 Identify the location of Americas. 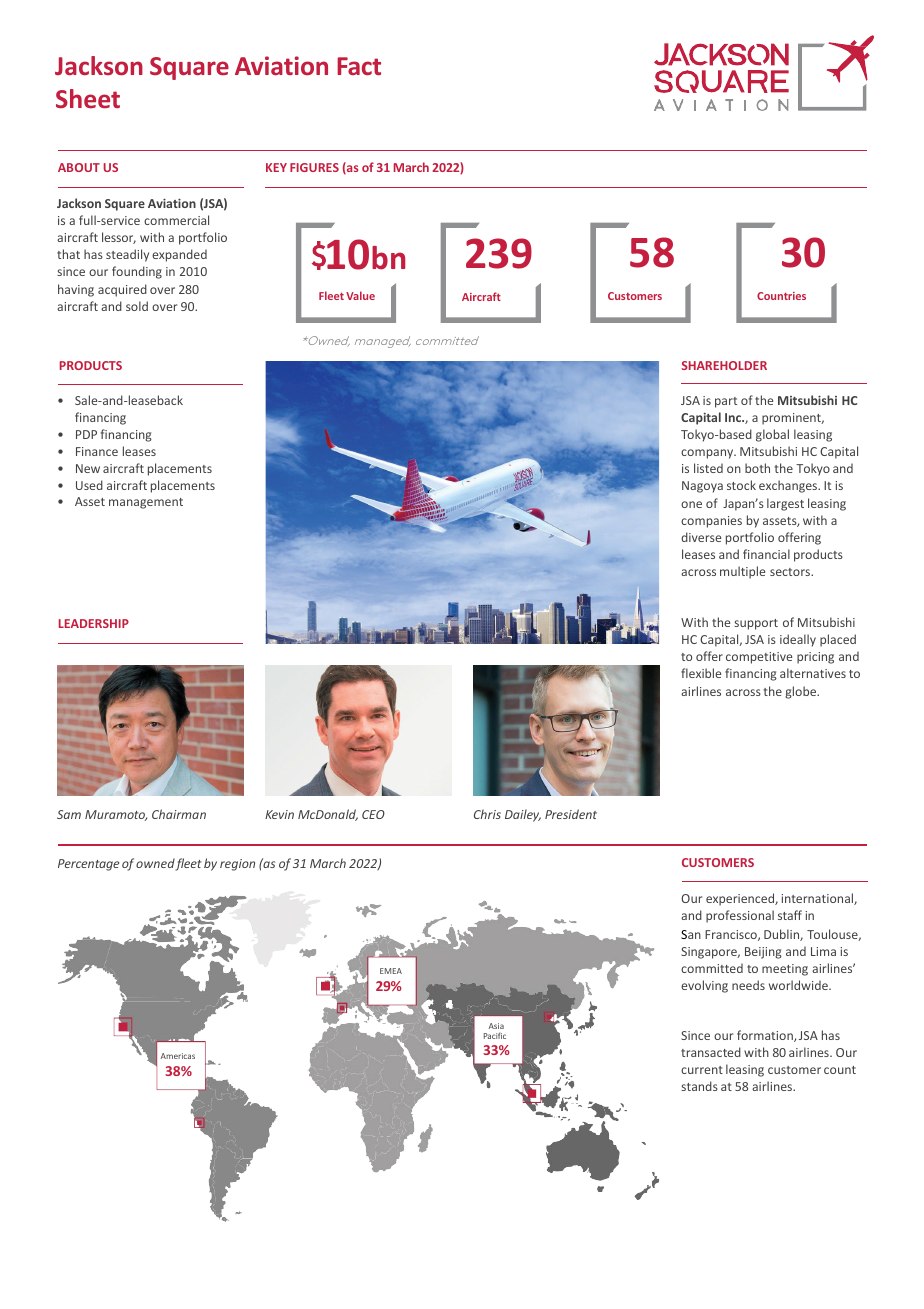
(178, 1056).
